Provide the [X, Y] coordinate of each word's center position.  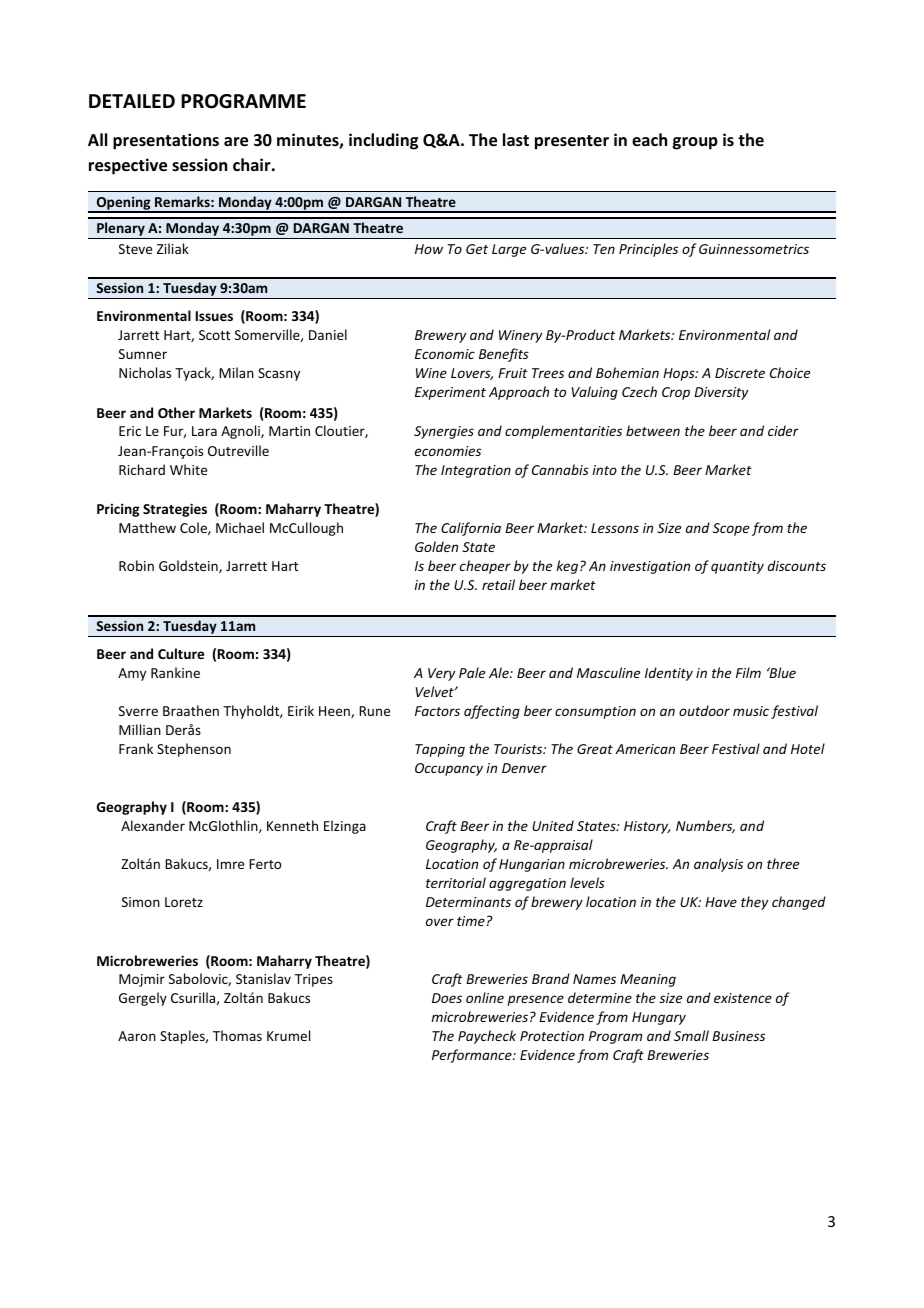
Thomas [237, 1035]
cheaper [485, 567]
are [236, 142]
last [516, 140]
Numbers [705, 826]
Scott [214, 335]
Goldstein [189, 566]
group [695, 143]
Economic [445, 354]
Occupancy [449, 769]
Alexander [153, 825]
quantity [737, 567]
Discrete [740, 373]
